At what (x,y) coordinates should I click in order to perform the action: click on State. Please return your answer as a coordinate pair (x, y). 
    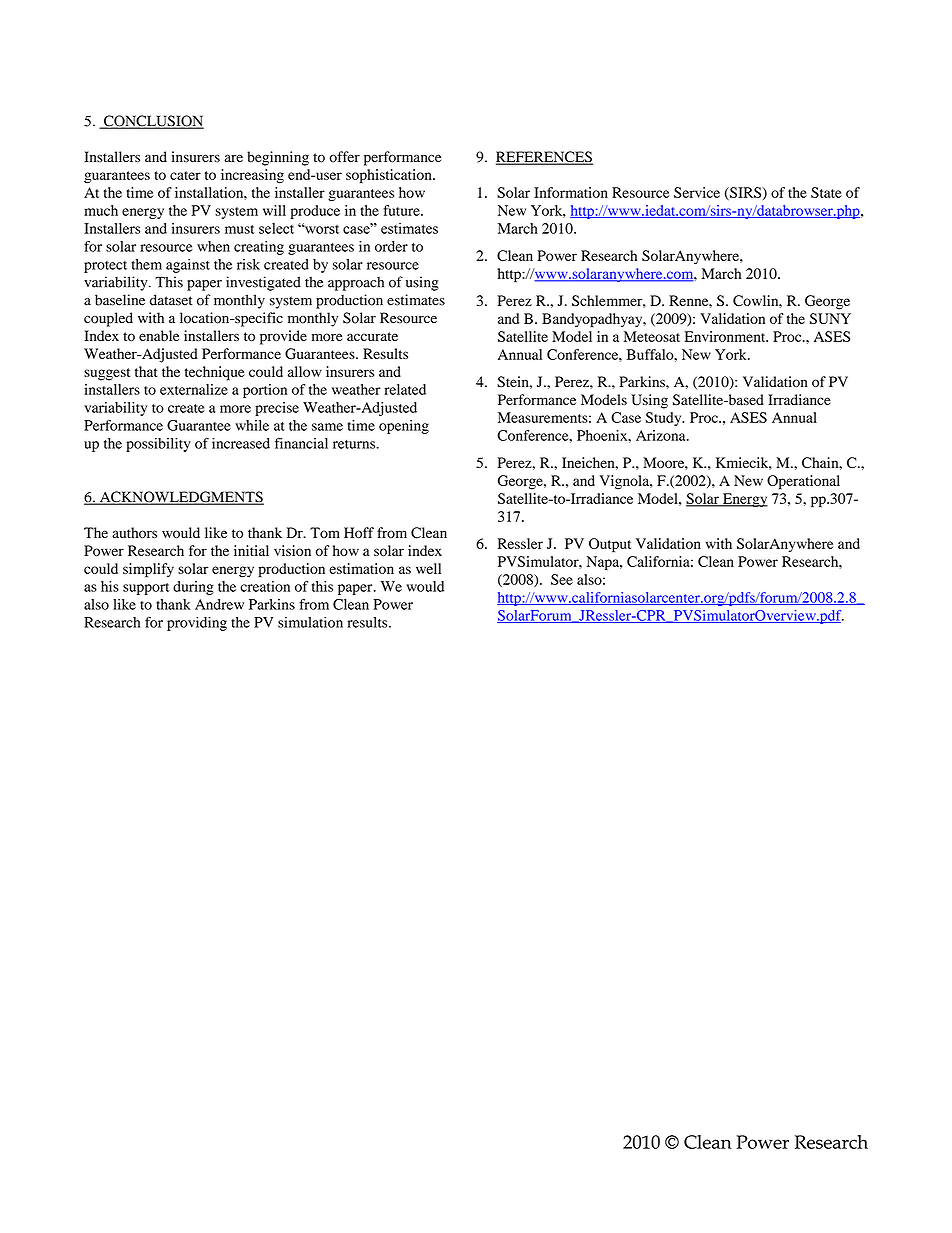
    Looking at the image, I should click on (826, 192).
